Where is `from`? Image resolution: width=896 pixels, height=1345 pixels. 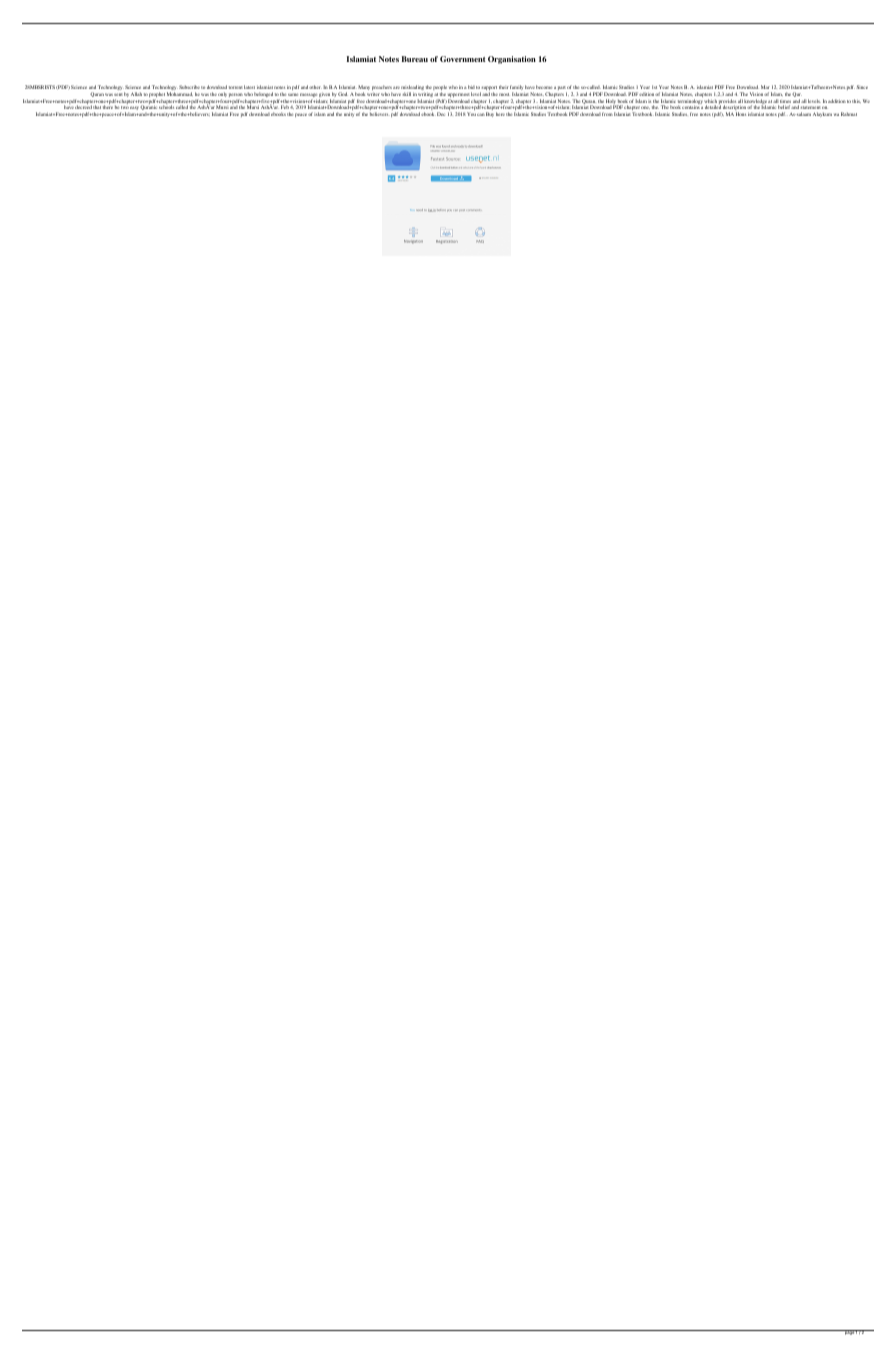
from is located at coordinates (607, 114).
